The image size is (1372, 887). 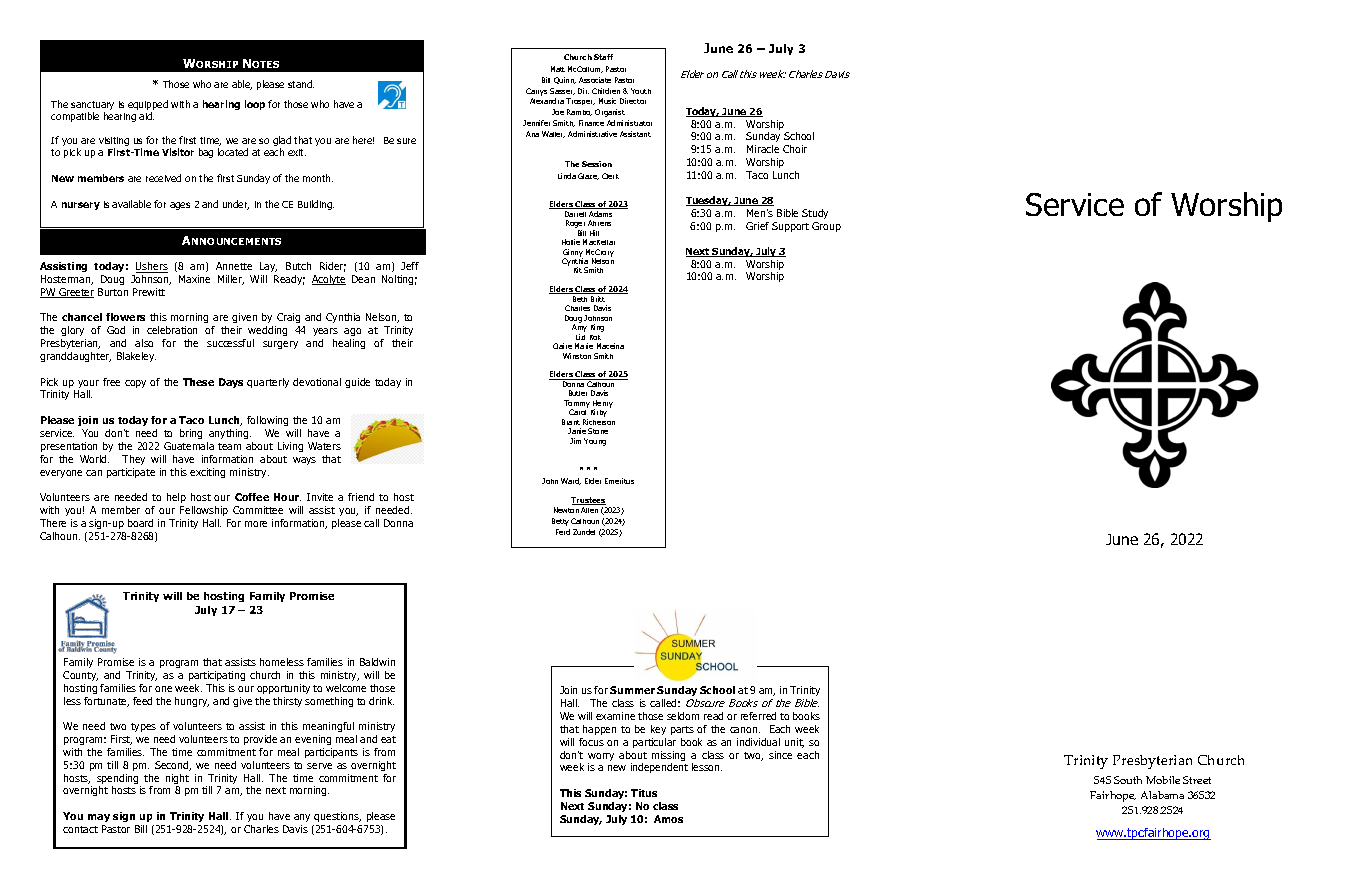 I want to click on Choir, so click(x=795, y=149).
